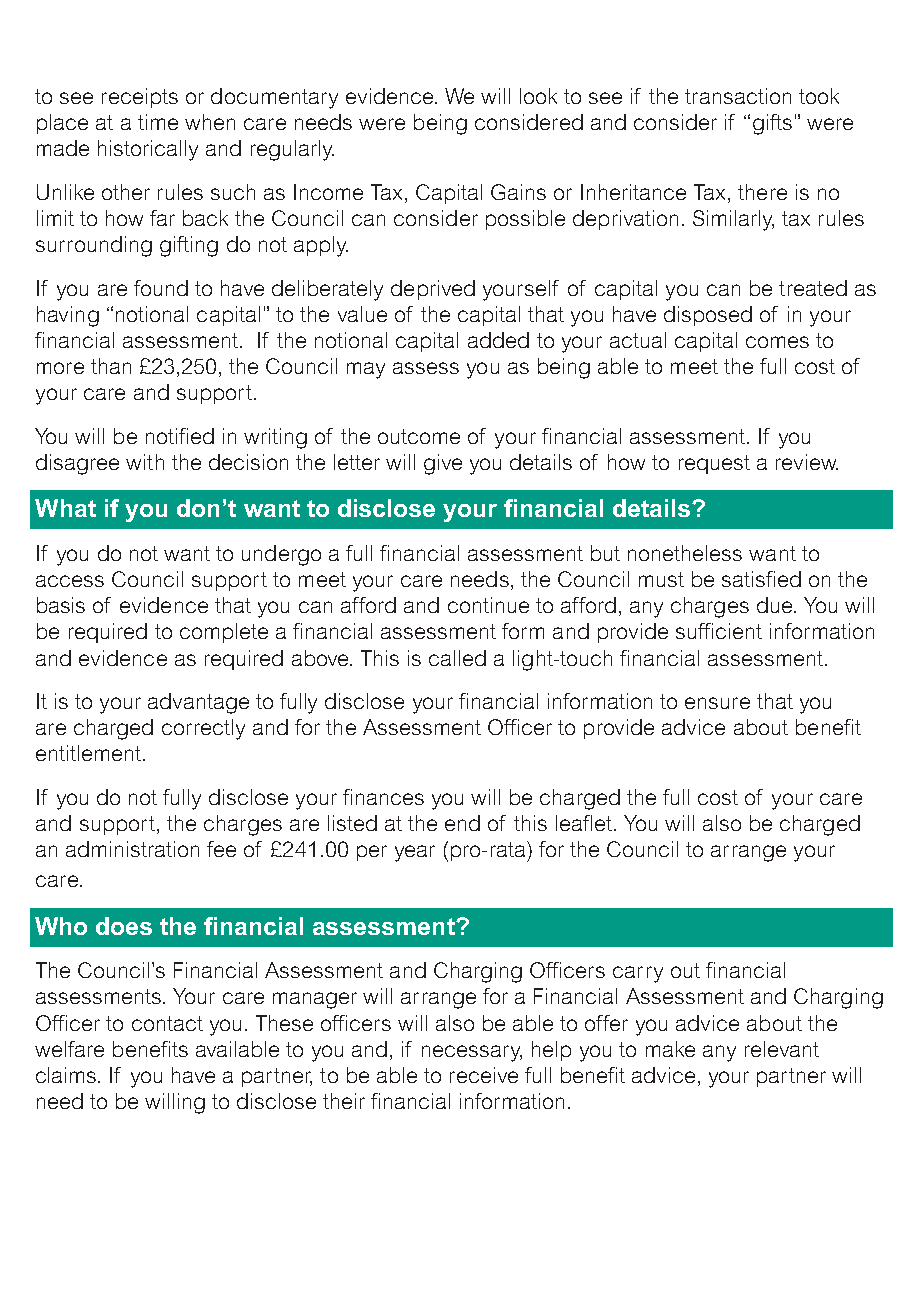 The width and height of the screenshot is (924, 1308). I want to click on request, so click(714, 464).
